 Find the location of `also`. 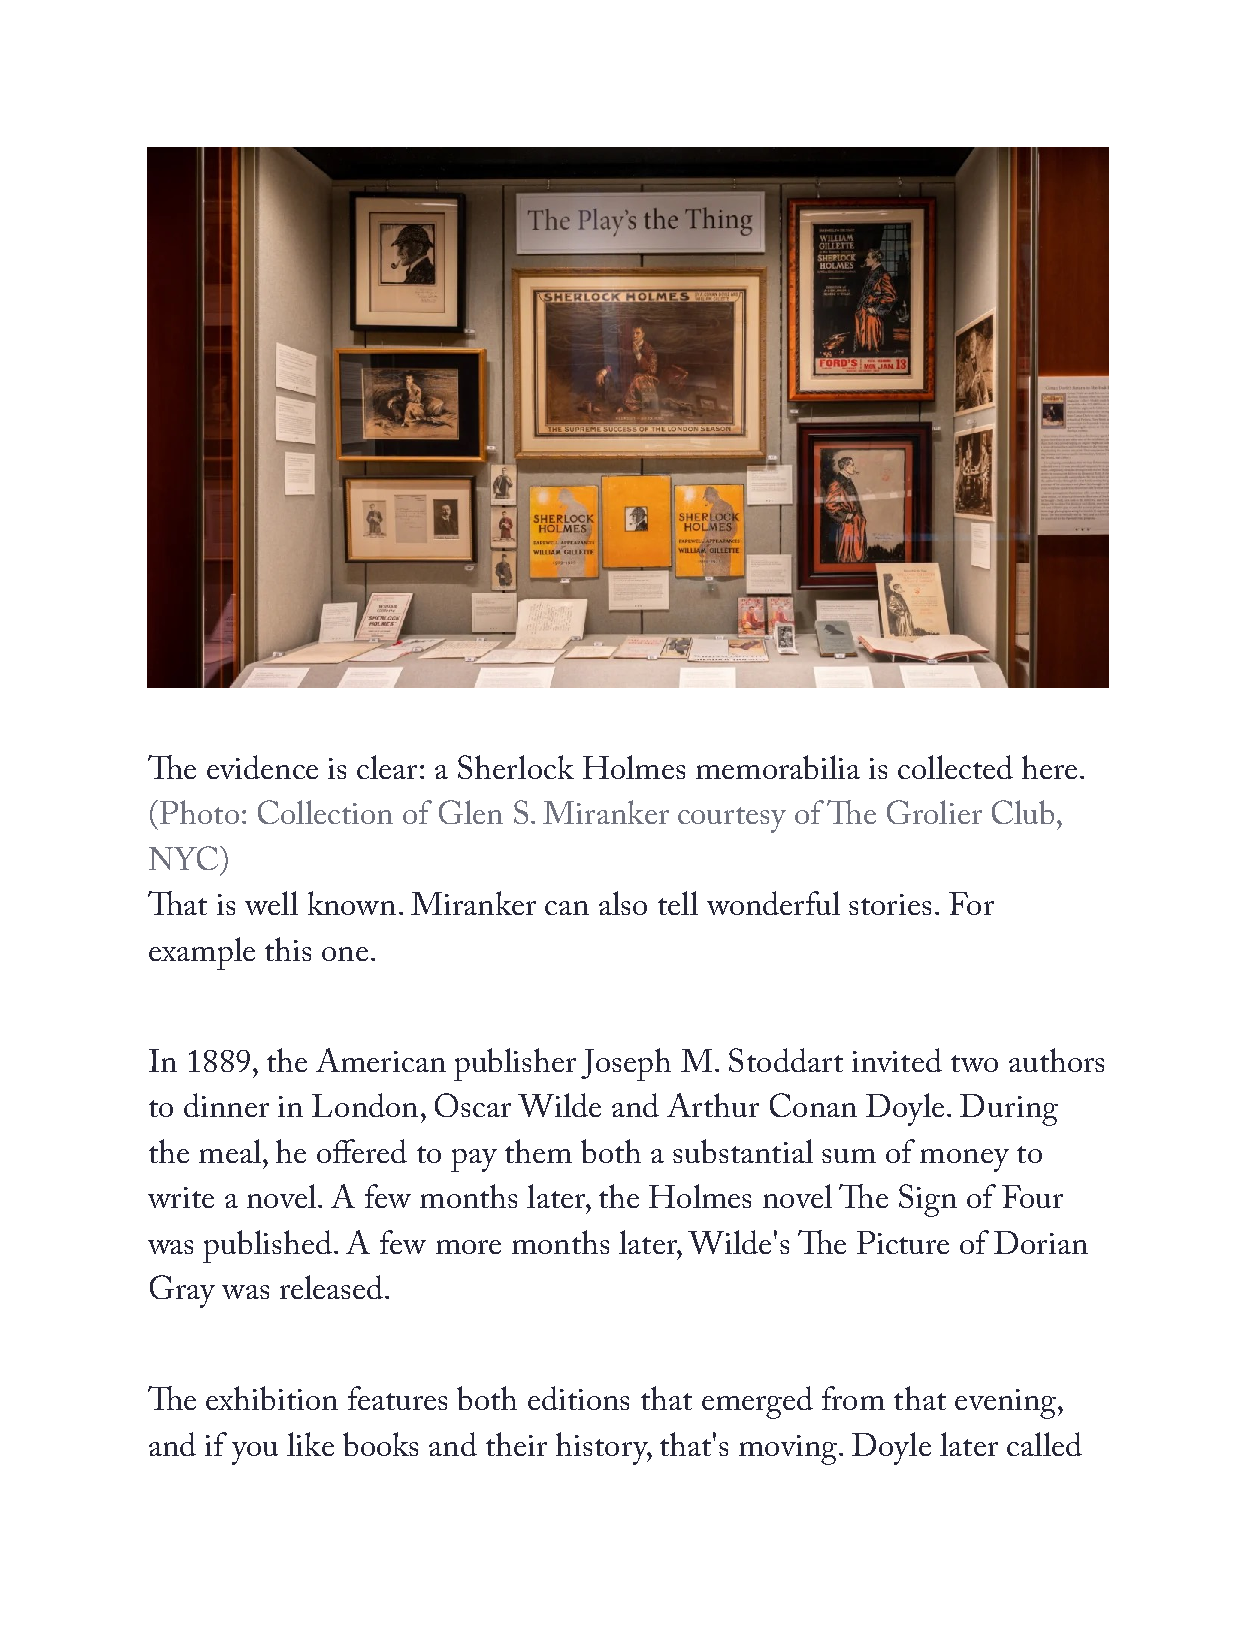

also is located at coordinates (623, 903).
